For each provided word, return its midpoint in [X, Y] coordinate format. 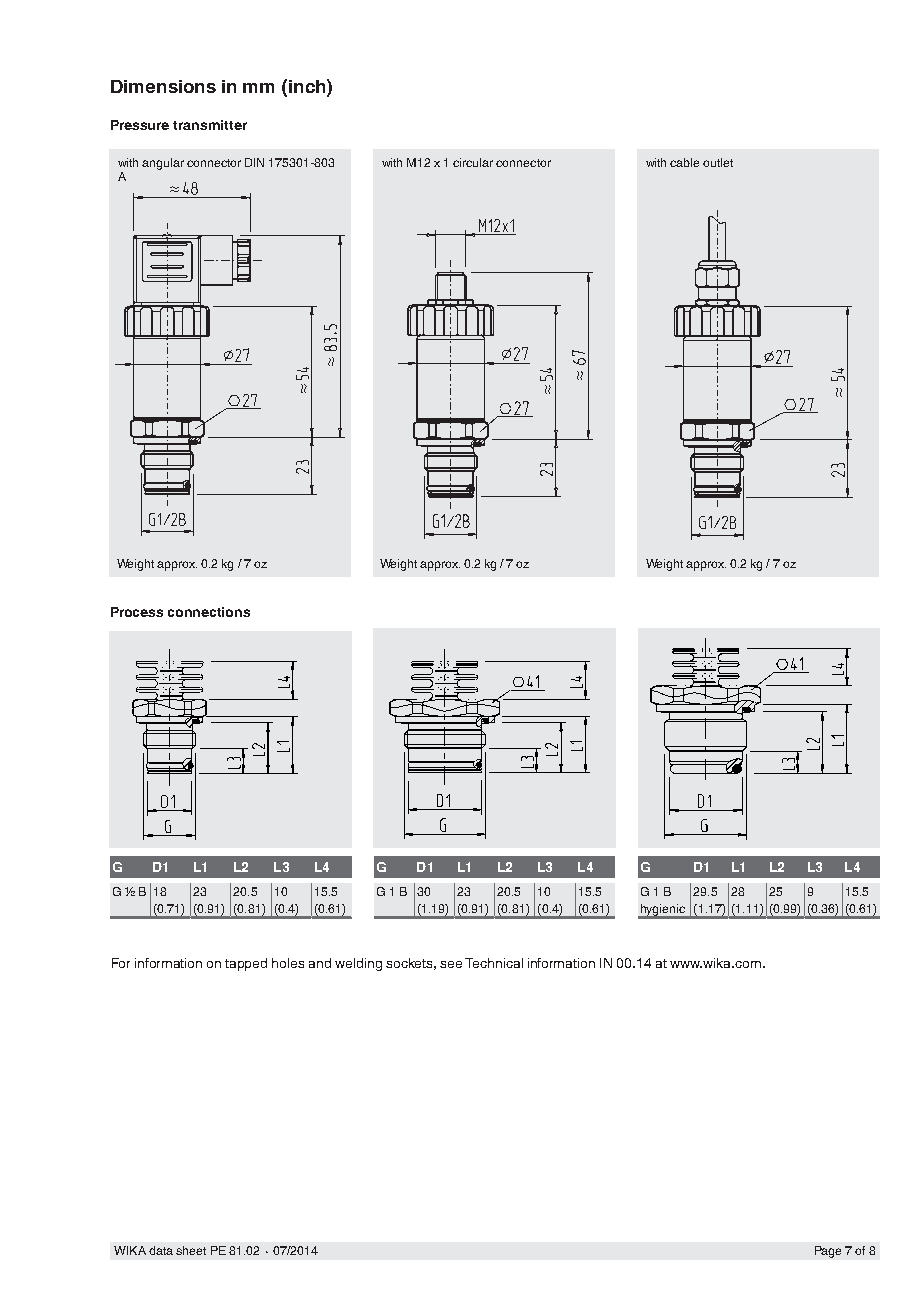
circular [473, 162]
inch [308, 86]
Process [137, 612]
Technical [494, 963]
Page [828, 1252]
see [451, 964]
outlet [718, 162]
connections [209, 612]
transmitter [210, 125]
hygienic [663, 911]
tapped [246, 964]
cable [684, 162]
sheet [191, 1250]
